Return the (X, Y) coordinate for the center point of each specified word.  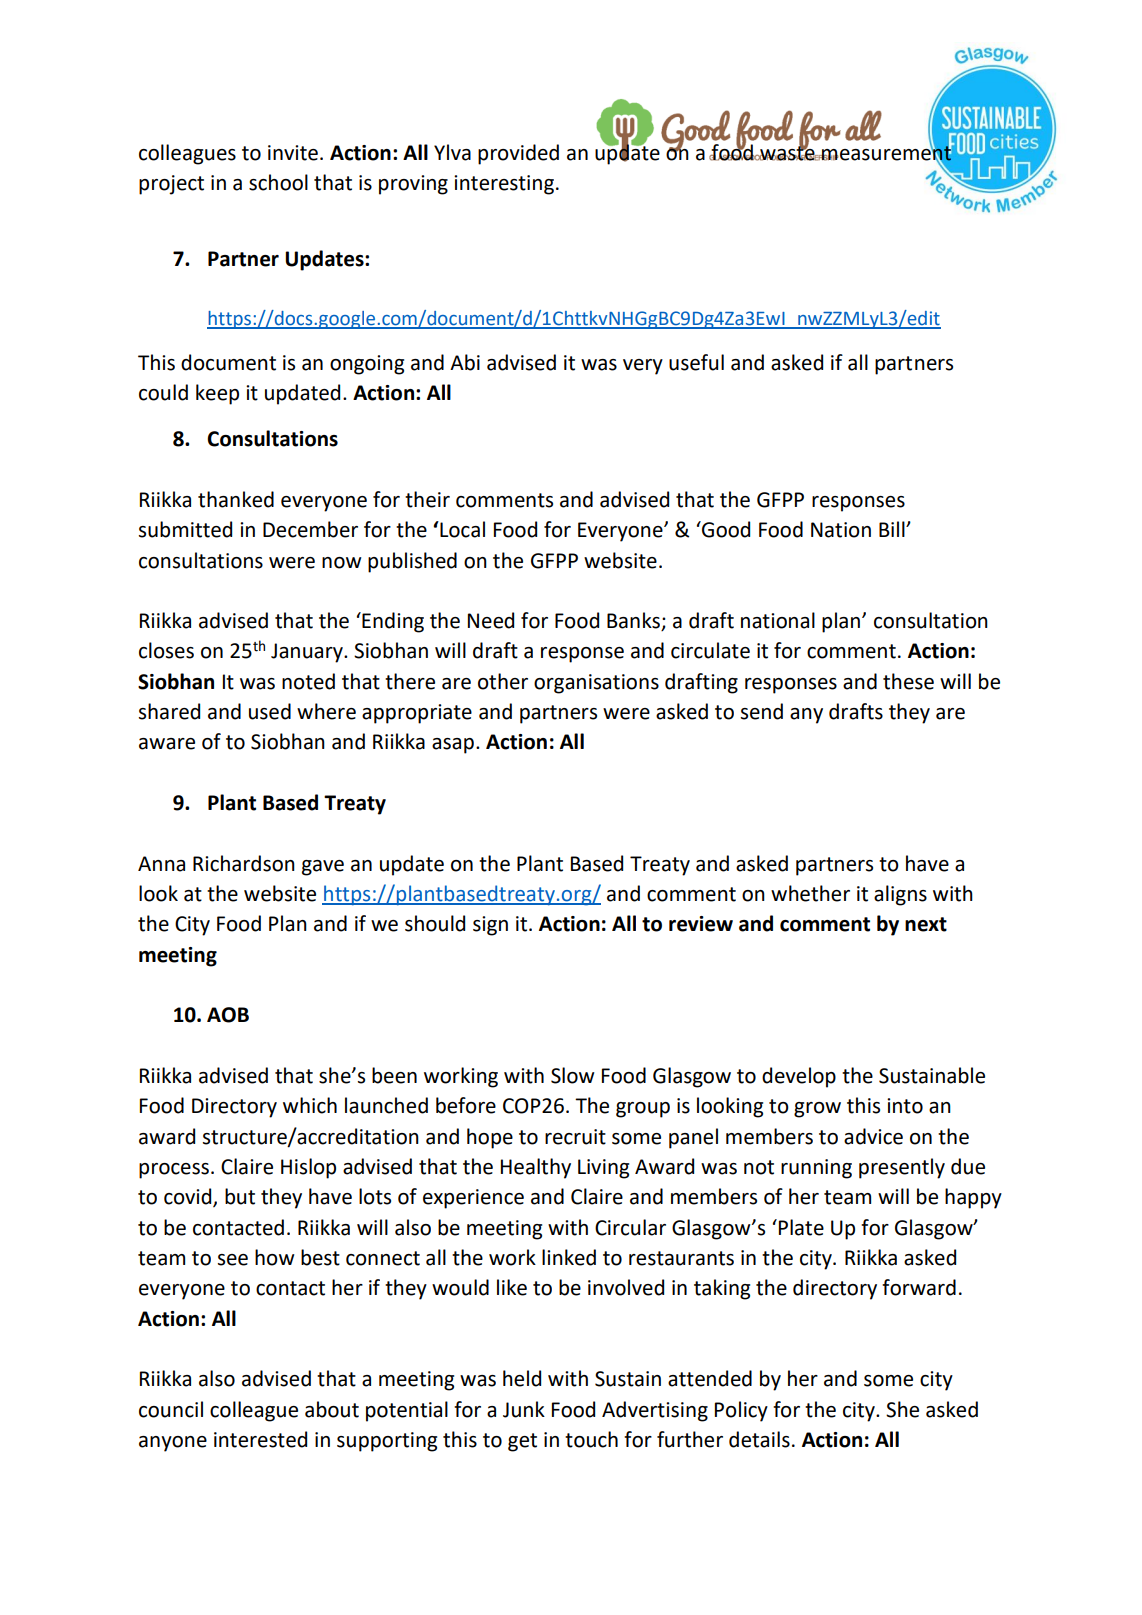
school (278, 182)
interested (260, 1439)
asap (453, 746)
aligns (900, 895)
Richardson (244, 863)
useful (696, 362)
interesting (504, 185)
